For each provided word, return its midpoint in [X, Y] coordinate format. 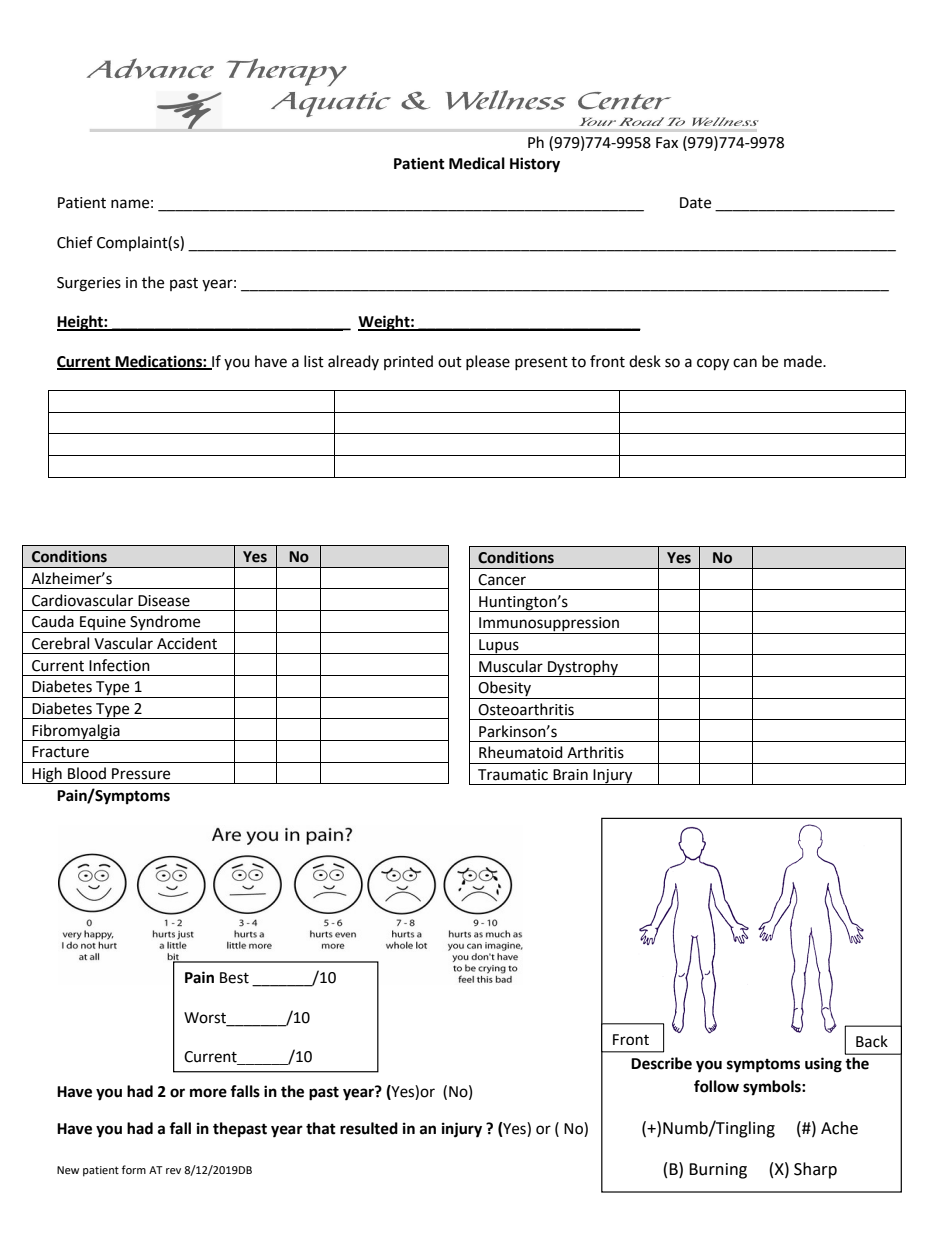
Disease [164, 601]
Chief [75, 242]
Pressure [141, 774]
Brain [570, 775]
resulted [369, 1128]
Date [695, 203]
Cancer [502, 580]
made [804, 361]
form [134, 1169]
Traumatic [513, 775]
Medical [477, 163]
